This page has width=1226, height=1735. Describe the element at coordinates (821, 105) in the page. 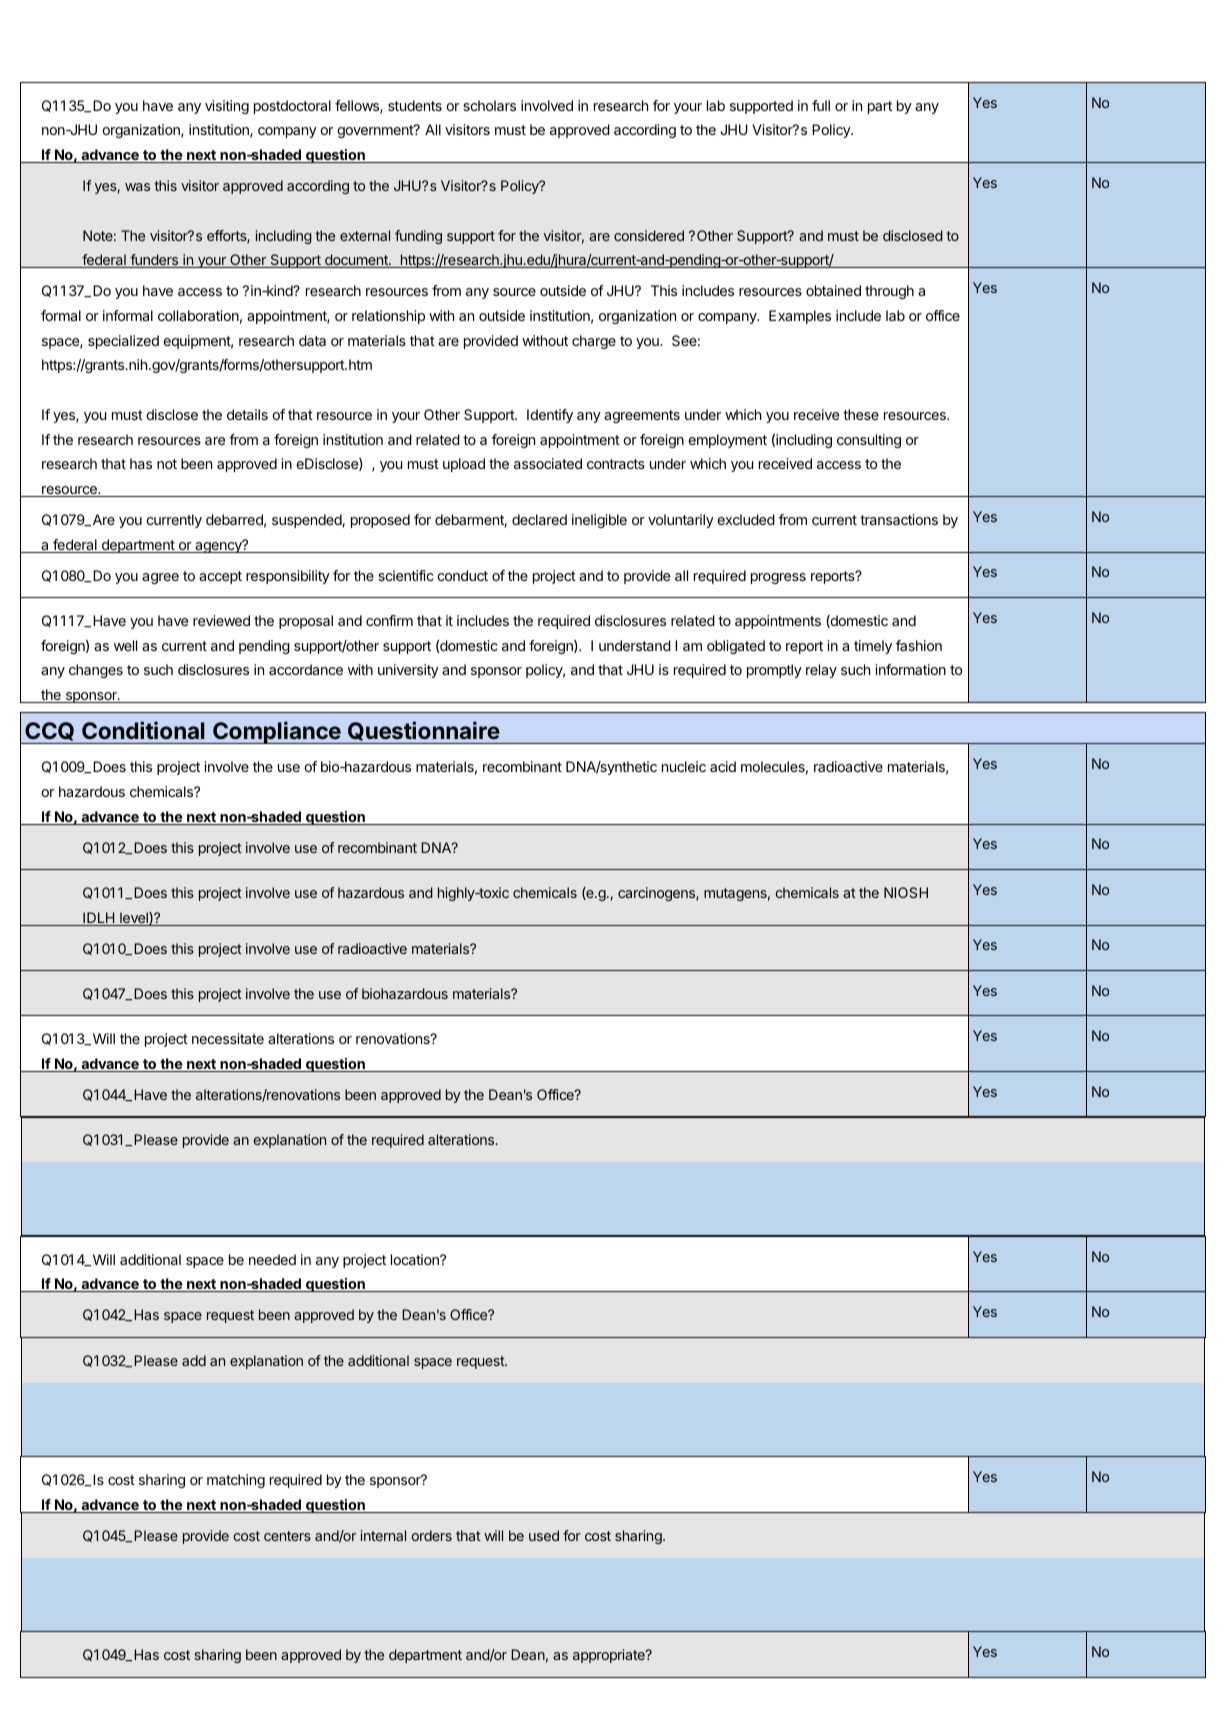

I see `full` at that location.
